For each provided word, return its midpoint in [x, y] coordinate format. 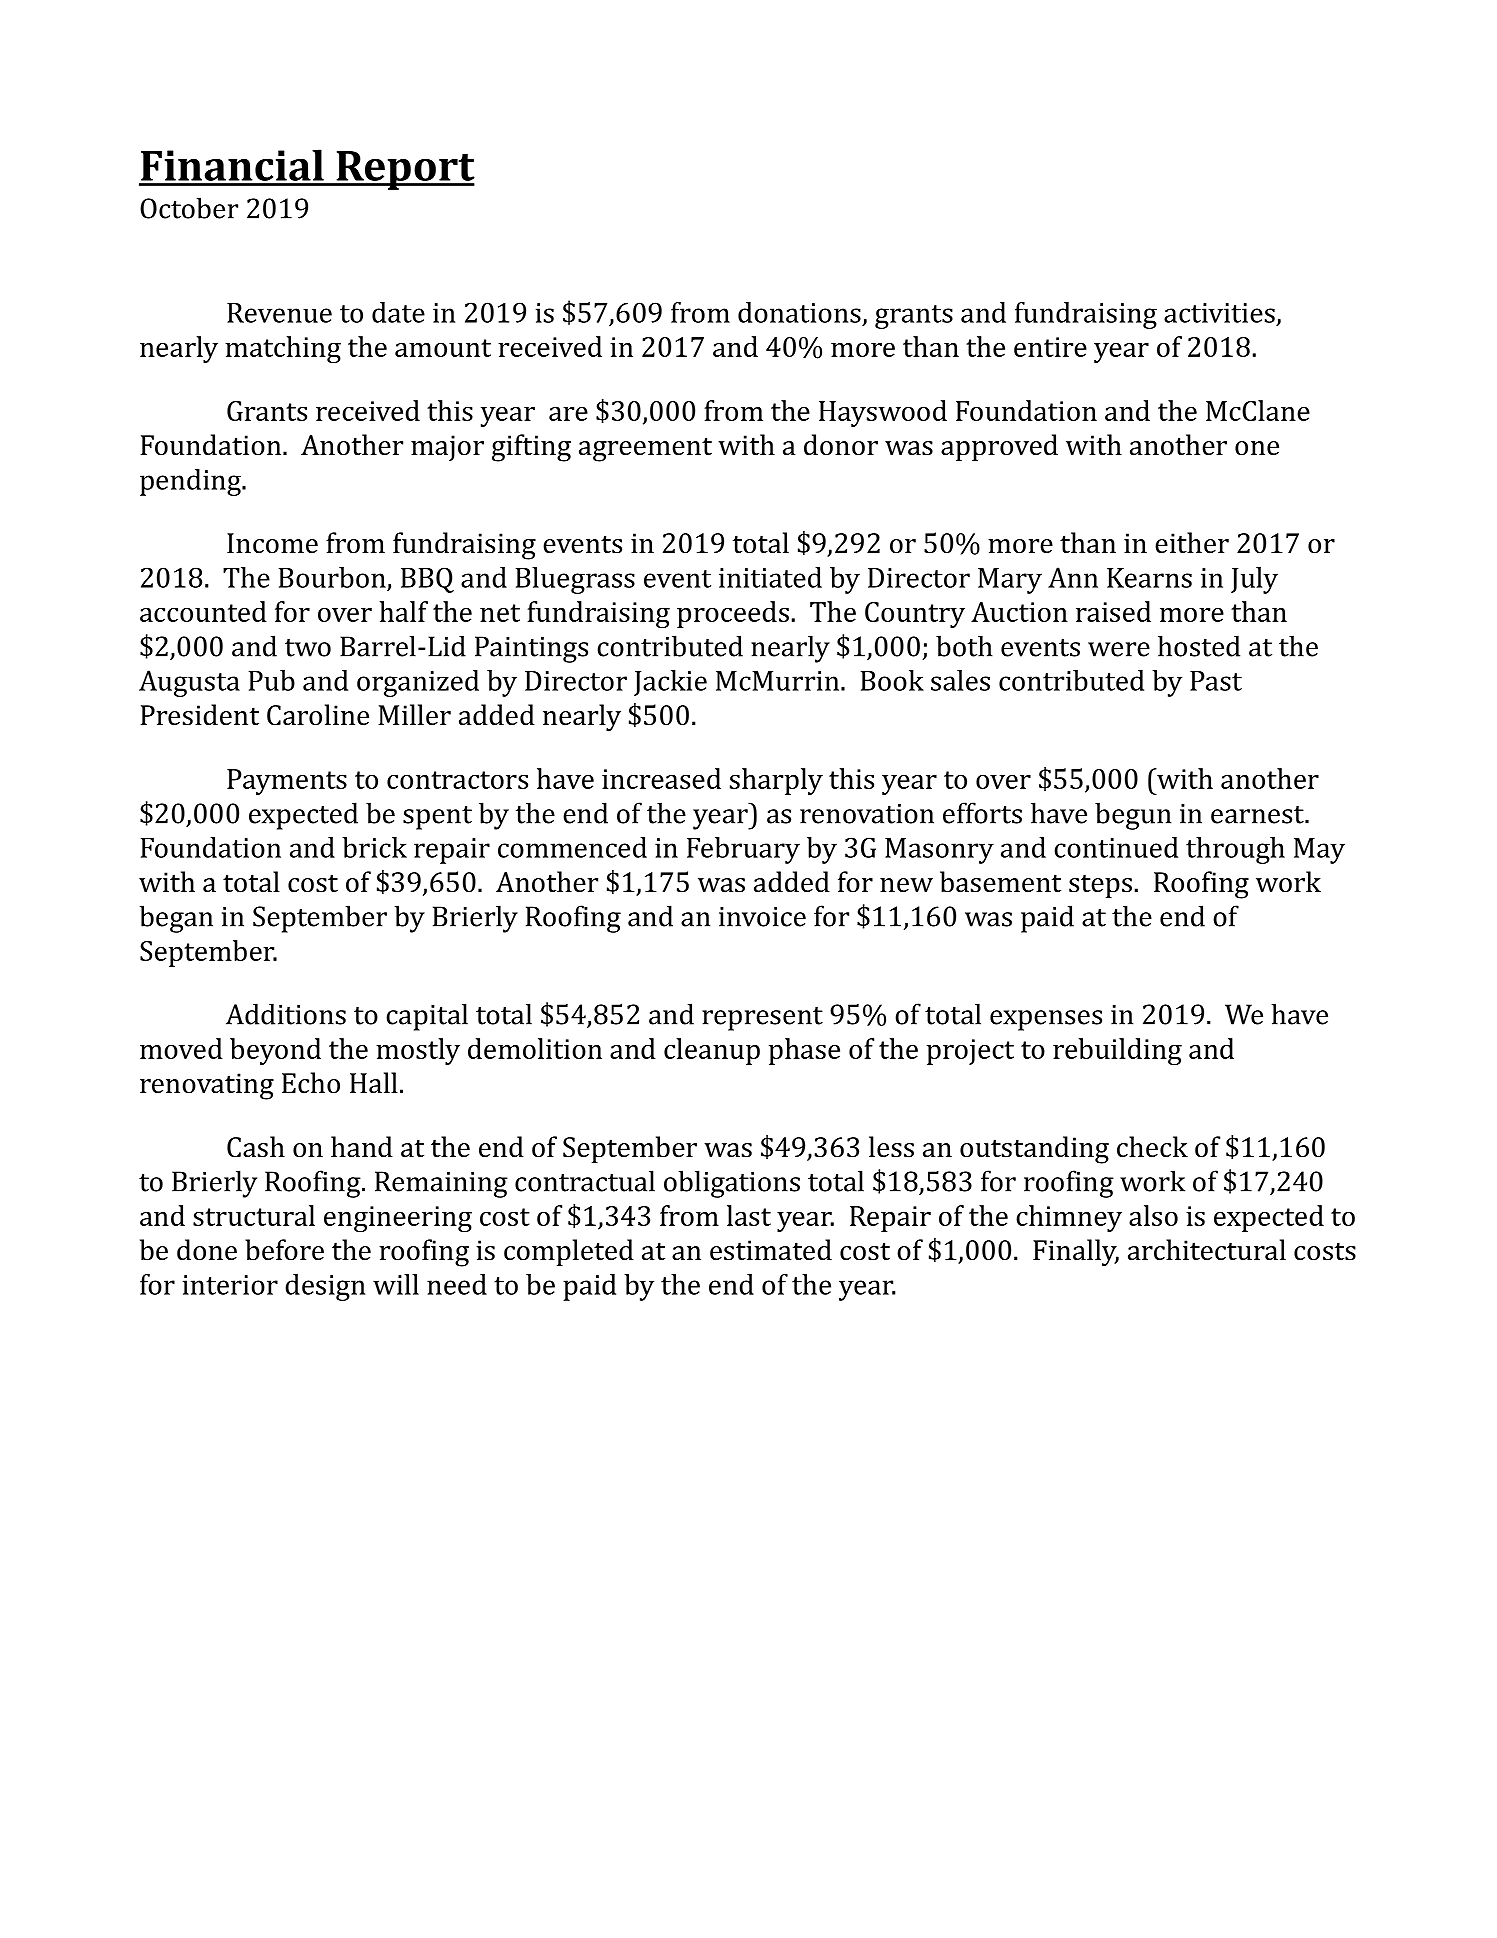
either [1192, 543]
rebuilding [1117, 1051]
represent [762, 1019]
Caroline [318, 715]
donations [799, 312]
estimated [771, 1250]
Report [404, 170]
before [284, 1250]
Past [1216, 681]
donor [841, 445]
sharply [776, 781]
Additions [286, 1014]
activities [1219, 313]
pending [191, 482]
